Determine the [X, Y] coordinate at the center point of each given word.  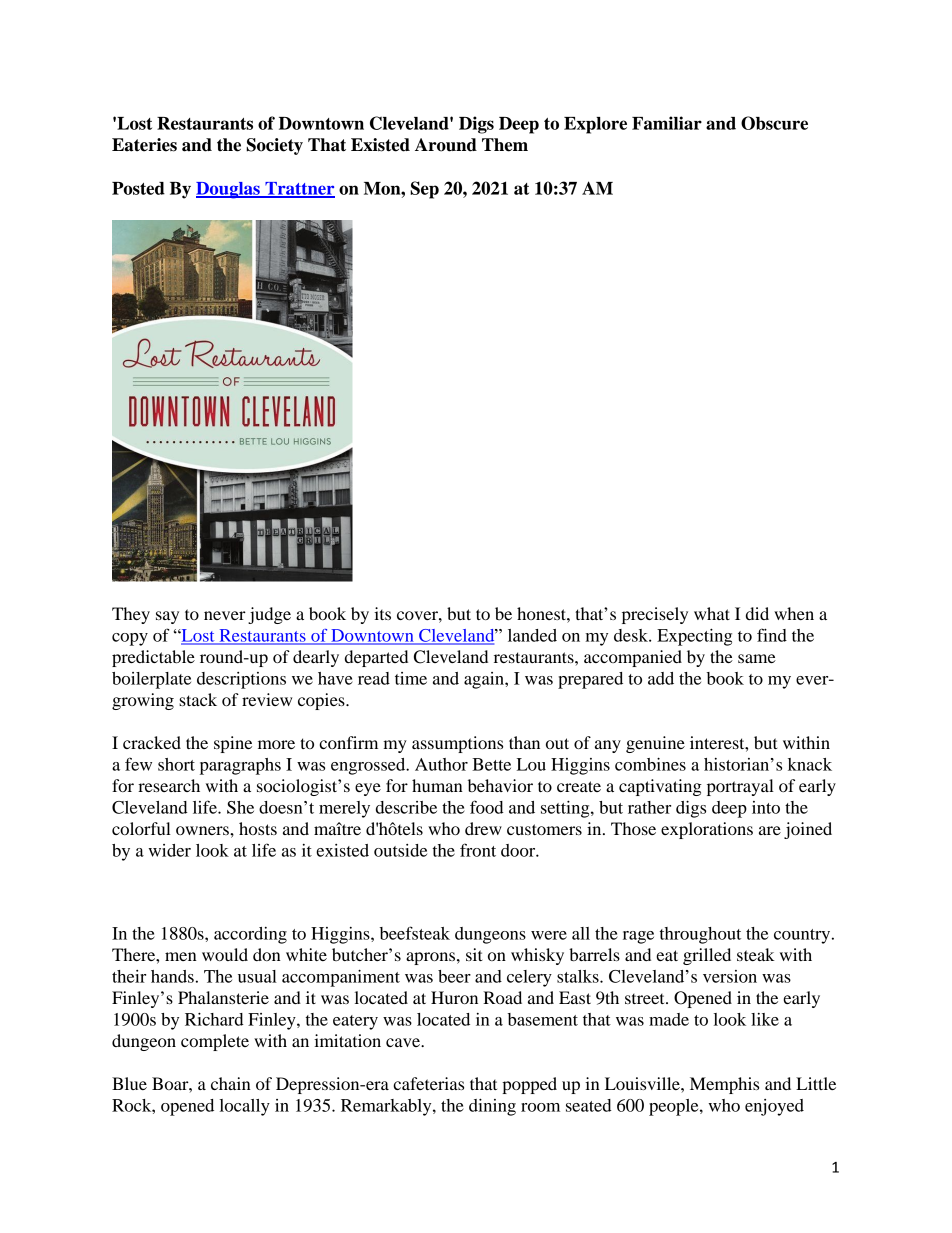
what [712, 613]
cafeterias [428, 1083]
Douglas [229, 190]
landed [532, 635]
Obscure [774, 123]
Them [505, 145]
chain [231, 1083]
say [167, 617]
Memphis [724, 1085]
